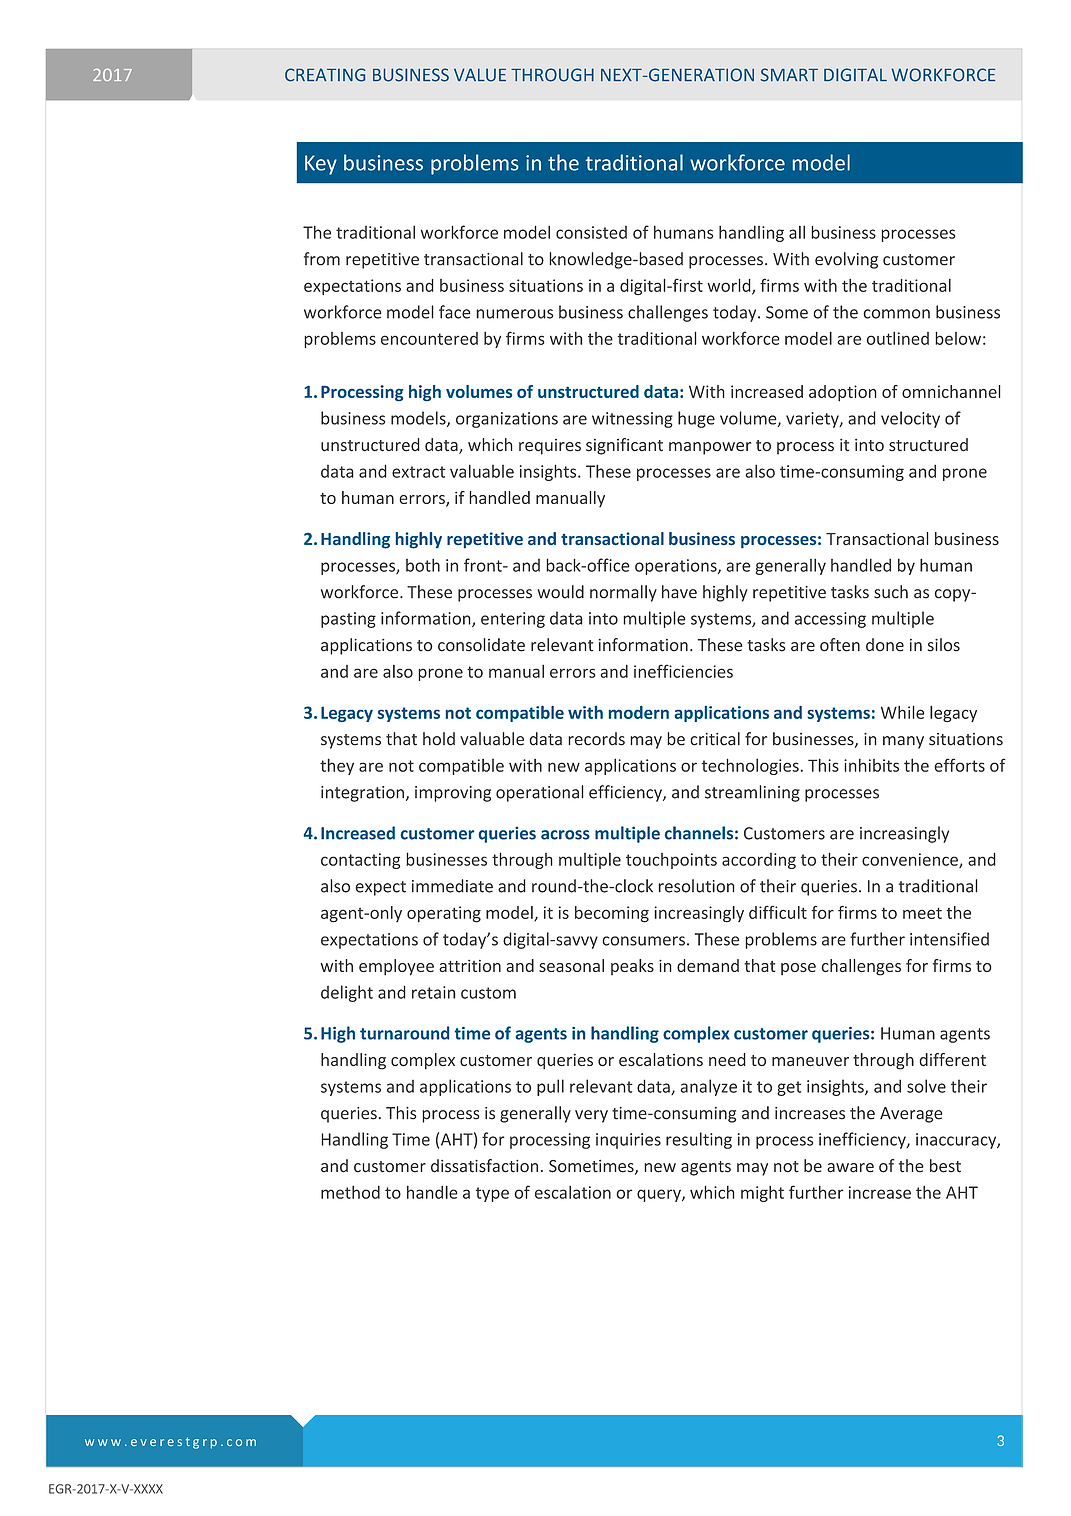 The height and width of the document is (1516, 1071). Describe the element at coordinates (591, 232) in the document. I see `consisted` at that location.
